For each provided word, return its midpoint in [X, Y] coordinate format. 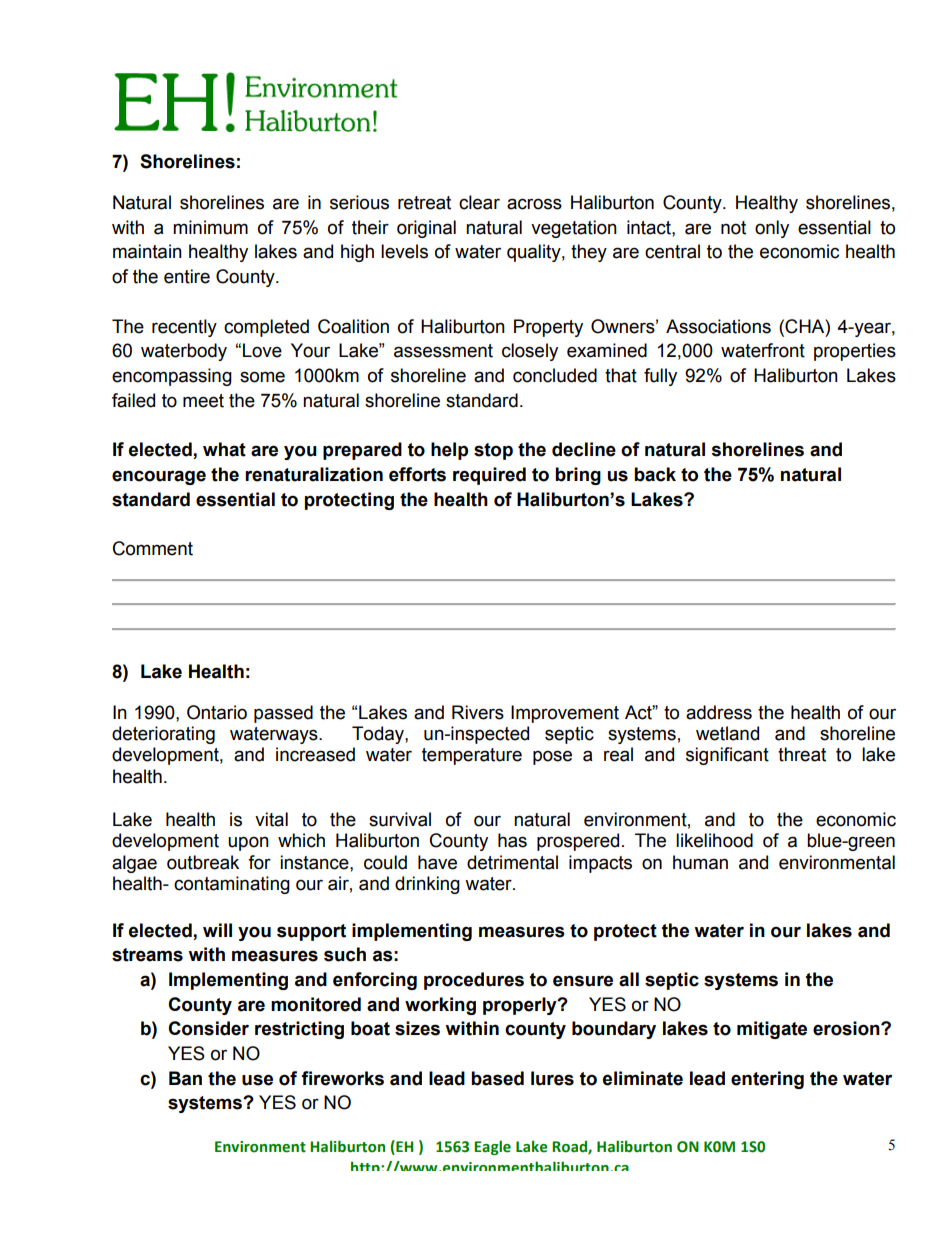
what [224, 449]
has [512, 840]
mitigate [772, 1030]
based [497, 1078]
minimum [210, 227]
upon [248, 843]
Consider [208, 1028]
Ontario [217, 712]
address [719, 712]
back [655, 474]
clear [479, 202]
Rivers [478, 712]
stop [493, 451]
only [772, 229]
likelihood [714, 840]
